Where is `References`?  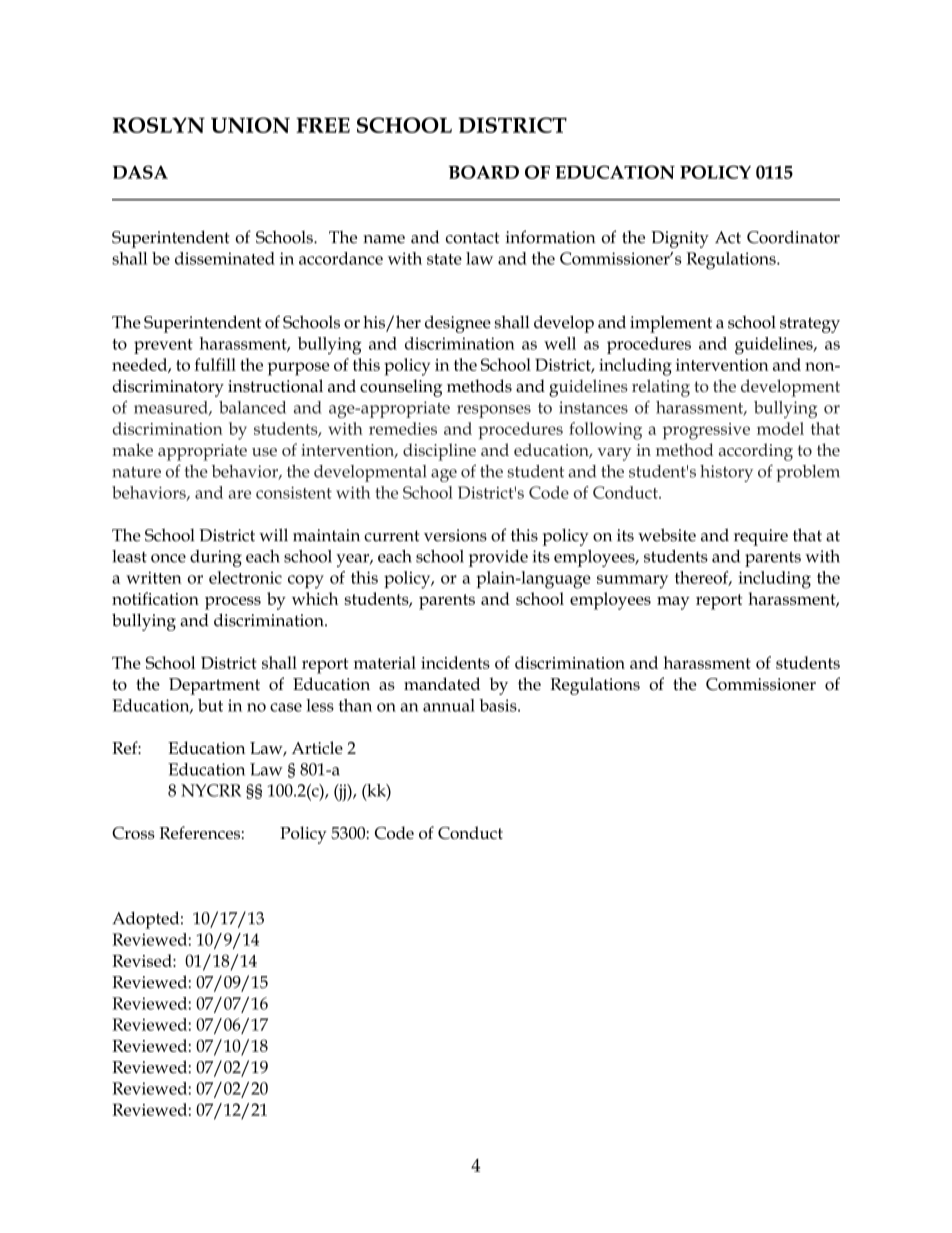 References is located at coordinates (199, 832).
